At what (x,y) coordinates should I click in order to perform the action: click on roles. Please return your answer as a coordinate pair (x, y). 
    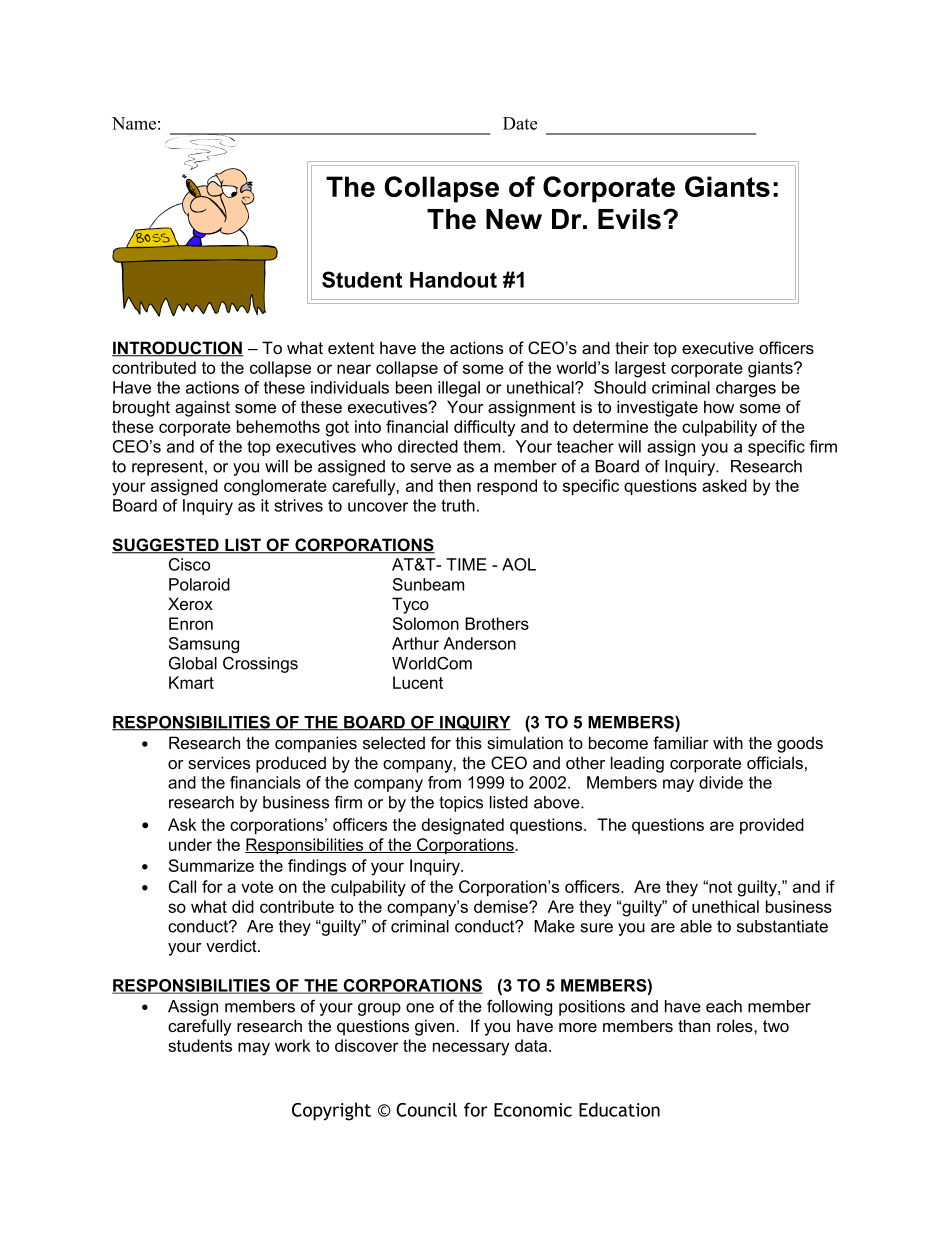
    Looking at the image, I should click on (736, 1025).
